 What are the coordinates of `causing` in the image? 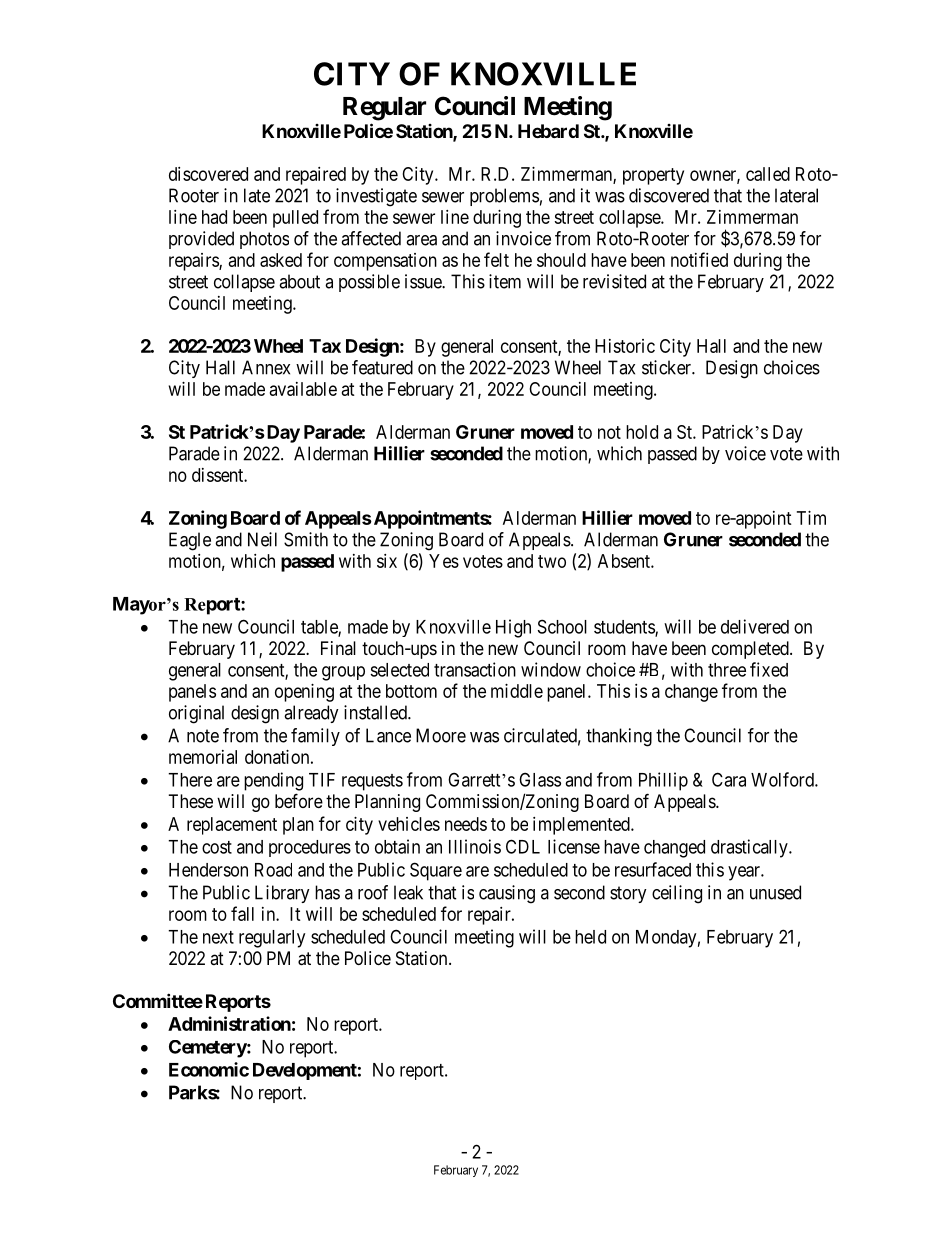 It's located at (507, 894).
